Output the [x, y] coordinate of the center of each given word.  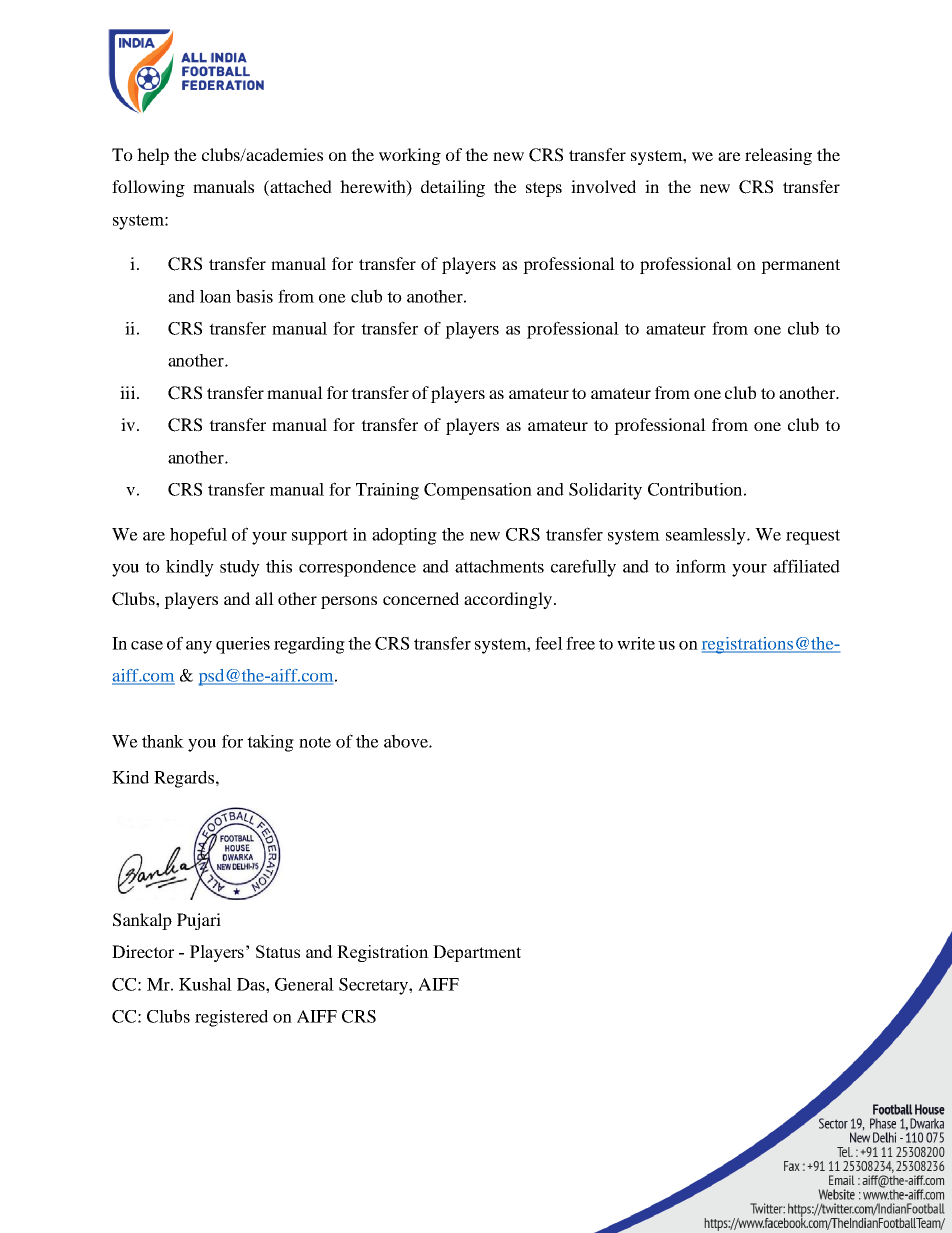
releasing [778, 156]
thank [163, 741]
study [240, 568]
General [304, 984]
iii [129, 392]
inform [701, 566]
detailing [453, 188]
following [148, 188]
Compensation [478, 491]
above [407, 741]
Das [252, 984]
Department [477, 953]
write [636, 643]
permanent [800, 266]
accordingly [508, 600]
